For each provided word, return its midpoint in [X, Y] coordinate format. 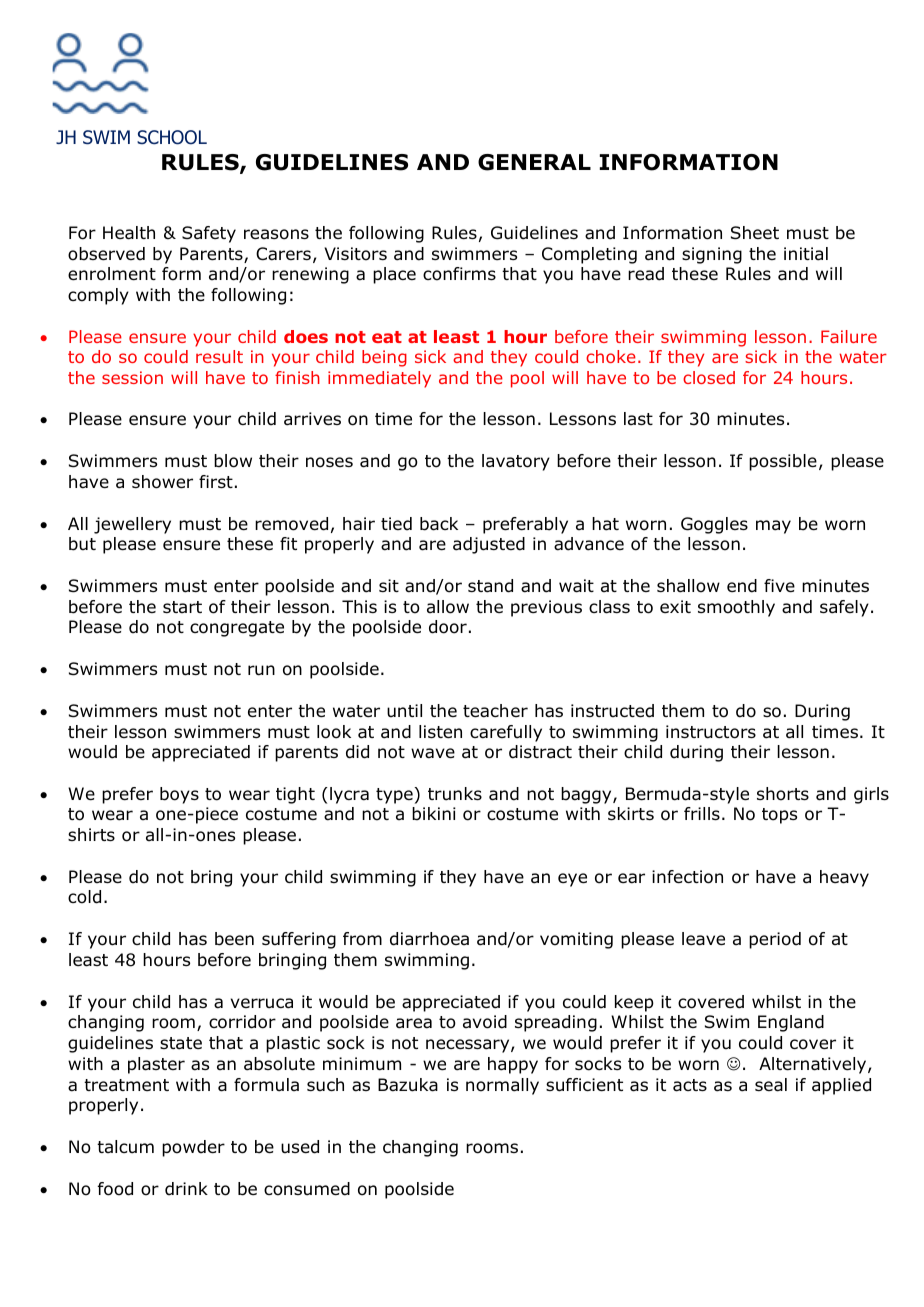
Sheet [755, 233]
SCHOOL [172, 137]
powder [193, 1148]
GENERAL [534, 162]
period [775, 940]
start [182, 607]
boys [179, 795]
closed [709, 377]
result [219, 356]
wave [433, 753]
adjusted [489, 545]
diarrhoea [429, 939]
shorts [783, 794]
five [779, 586]
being [384, 358]
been [234, 939]
